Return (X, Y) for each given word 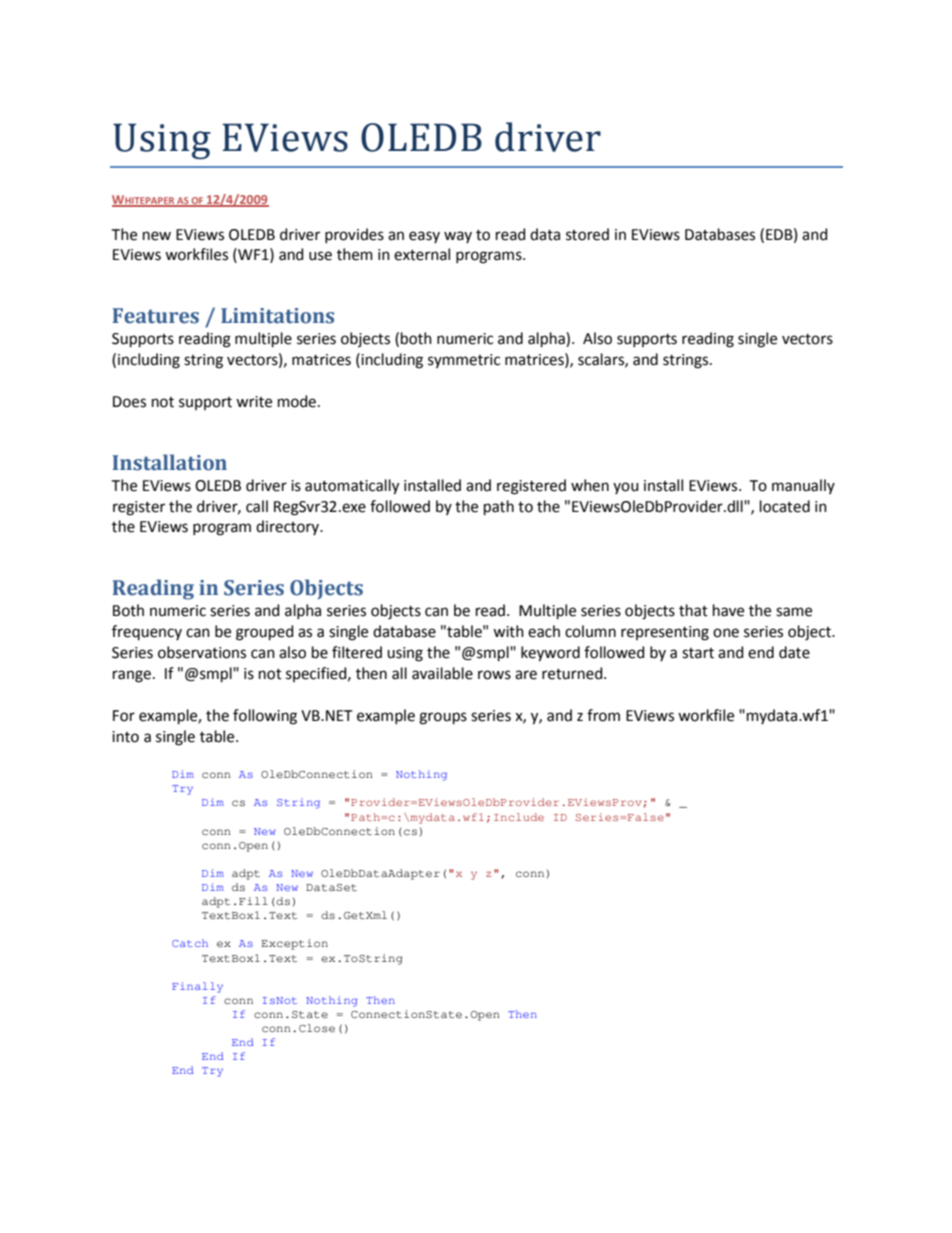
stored (587, 234)
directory (288, 527)
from (603, 715)
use (320, 256)
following (265, 717)
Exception (294, 944)
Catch (190, 943)
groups (443, 718)
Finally (197, 987)
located (785, 506)
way (458, 237)
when (590, 485)
